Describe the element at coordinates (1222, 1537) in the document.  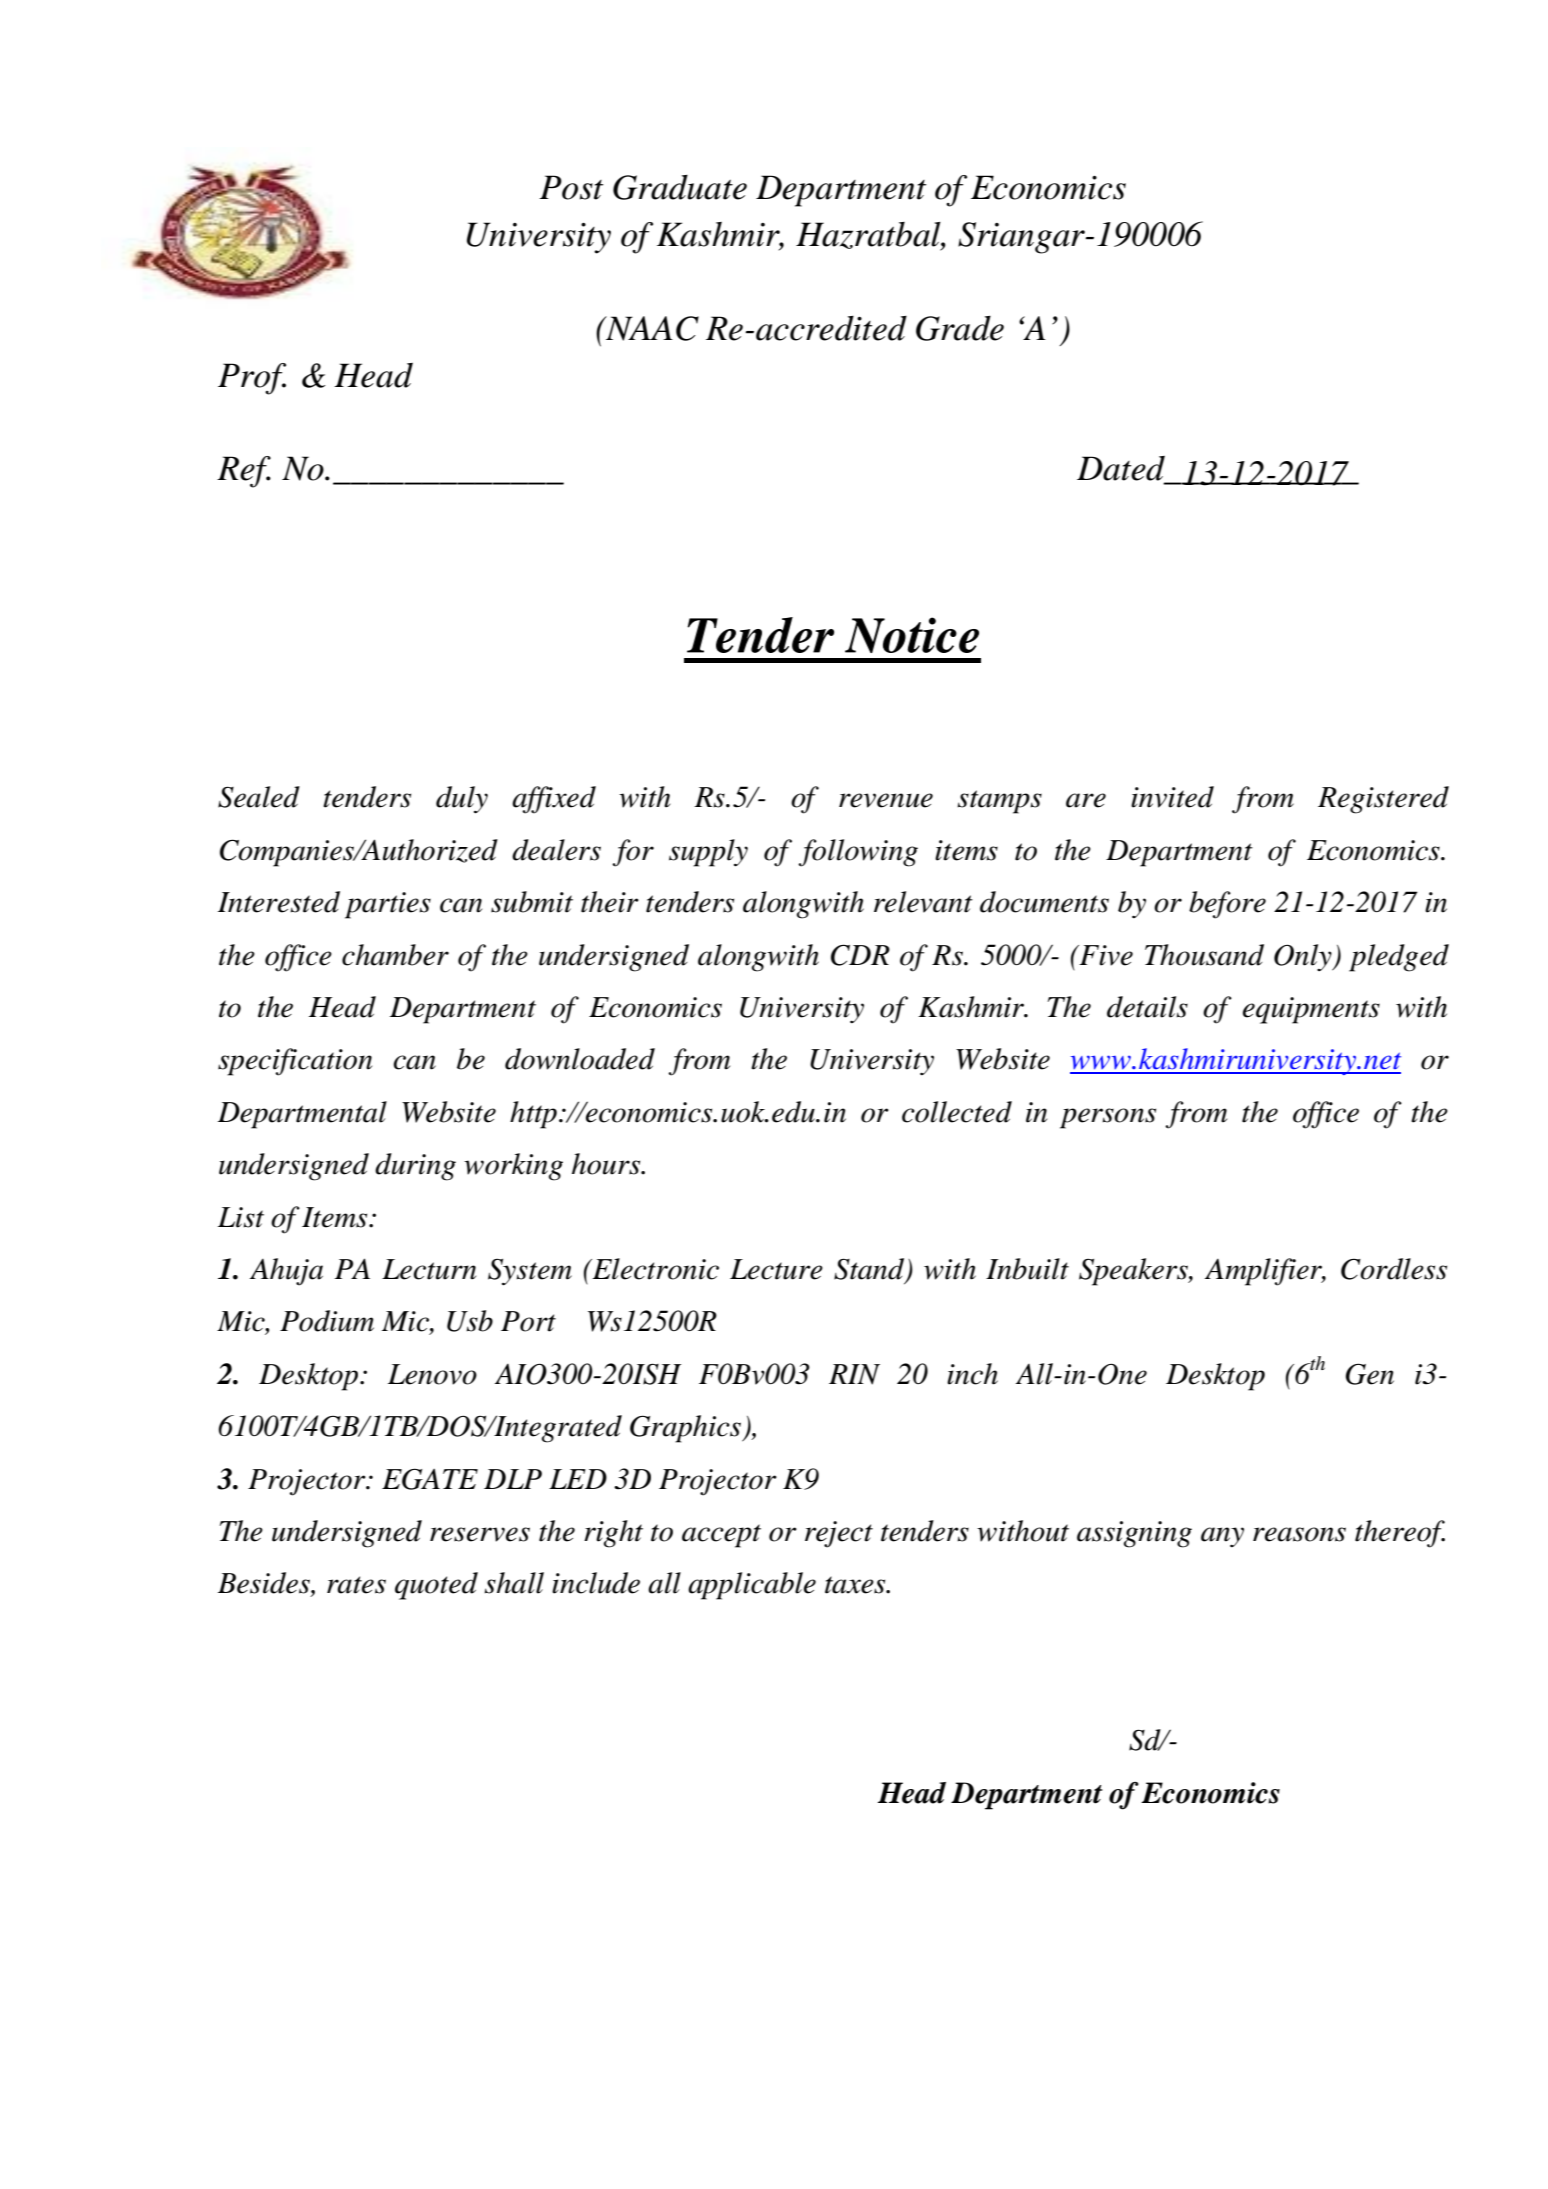
I see `any` at that location.
